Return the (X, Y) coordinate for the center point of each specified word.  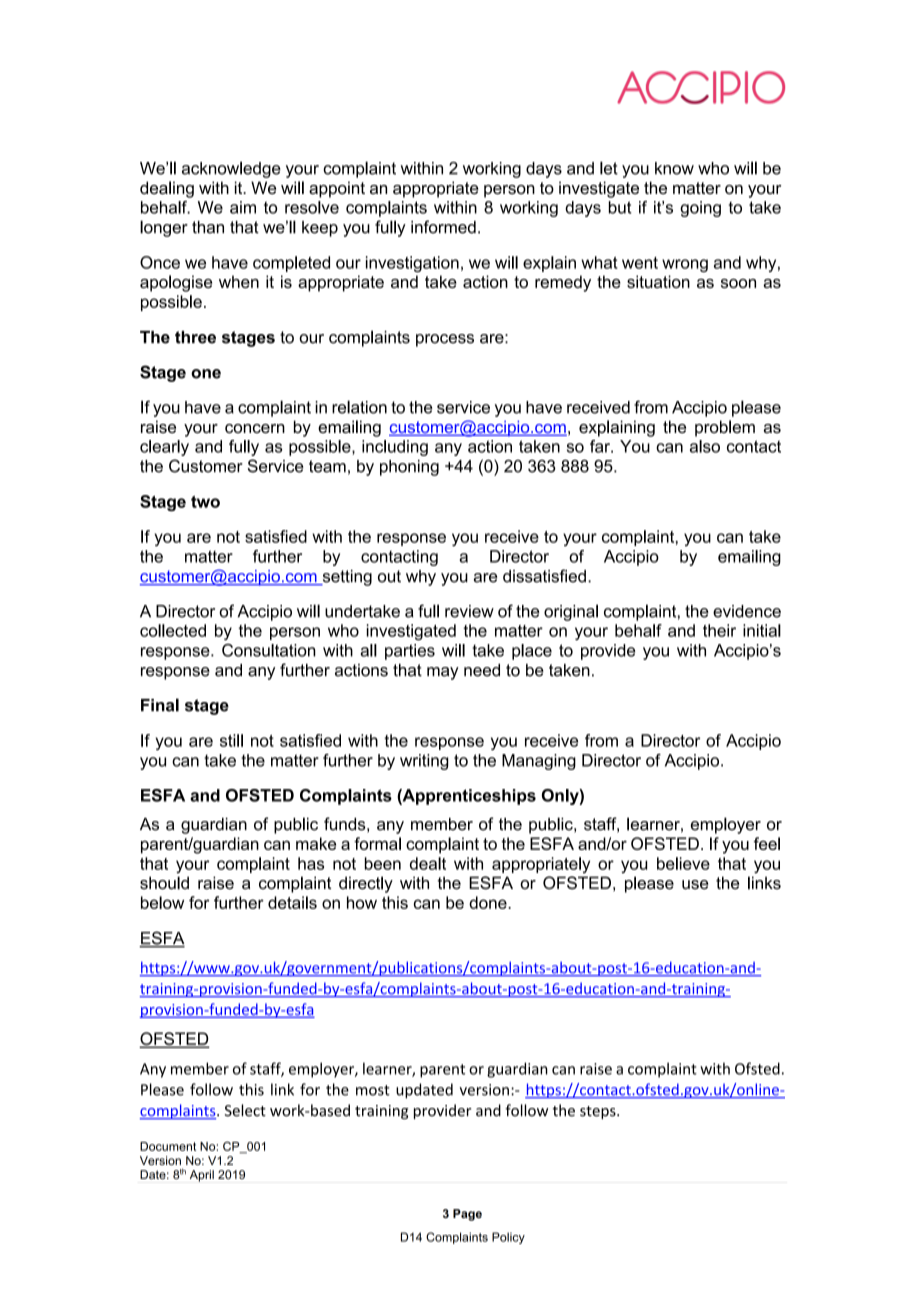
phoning (409, 468)
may (443, 673)
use (695, 885)
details (292, 902)
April (202, 1176)
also (705, 446)
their (719, 630)
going (700, 209)
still (231, 740)
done (489, 902)
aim (243, 207)
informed (443, 227)
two (205, 502)
